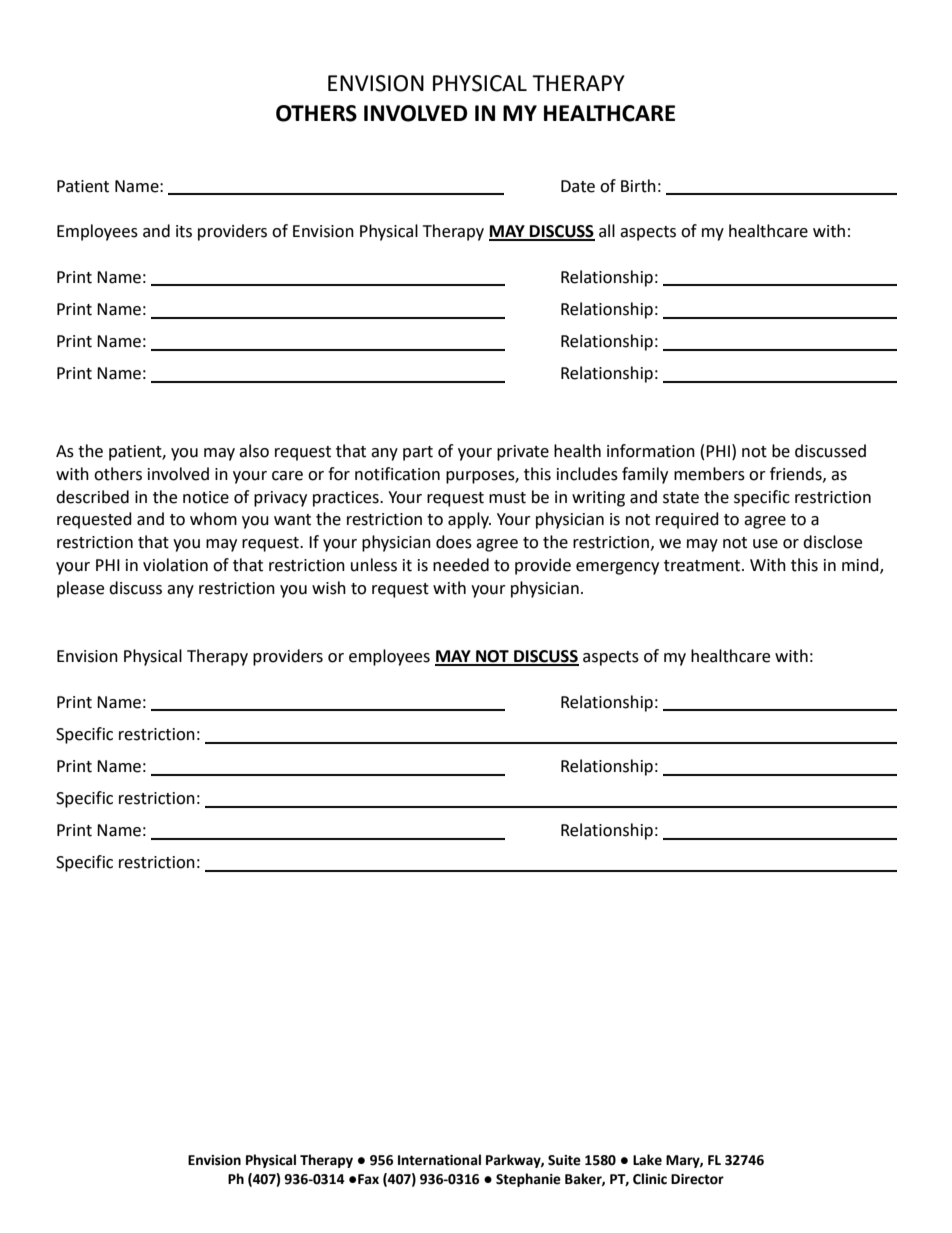  I want to click on Date, so click(578, 186).
